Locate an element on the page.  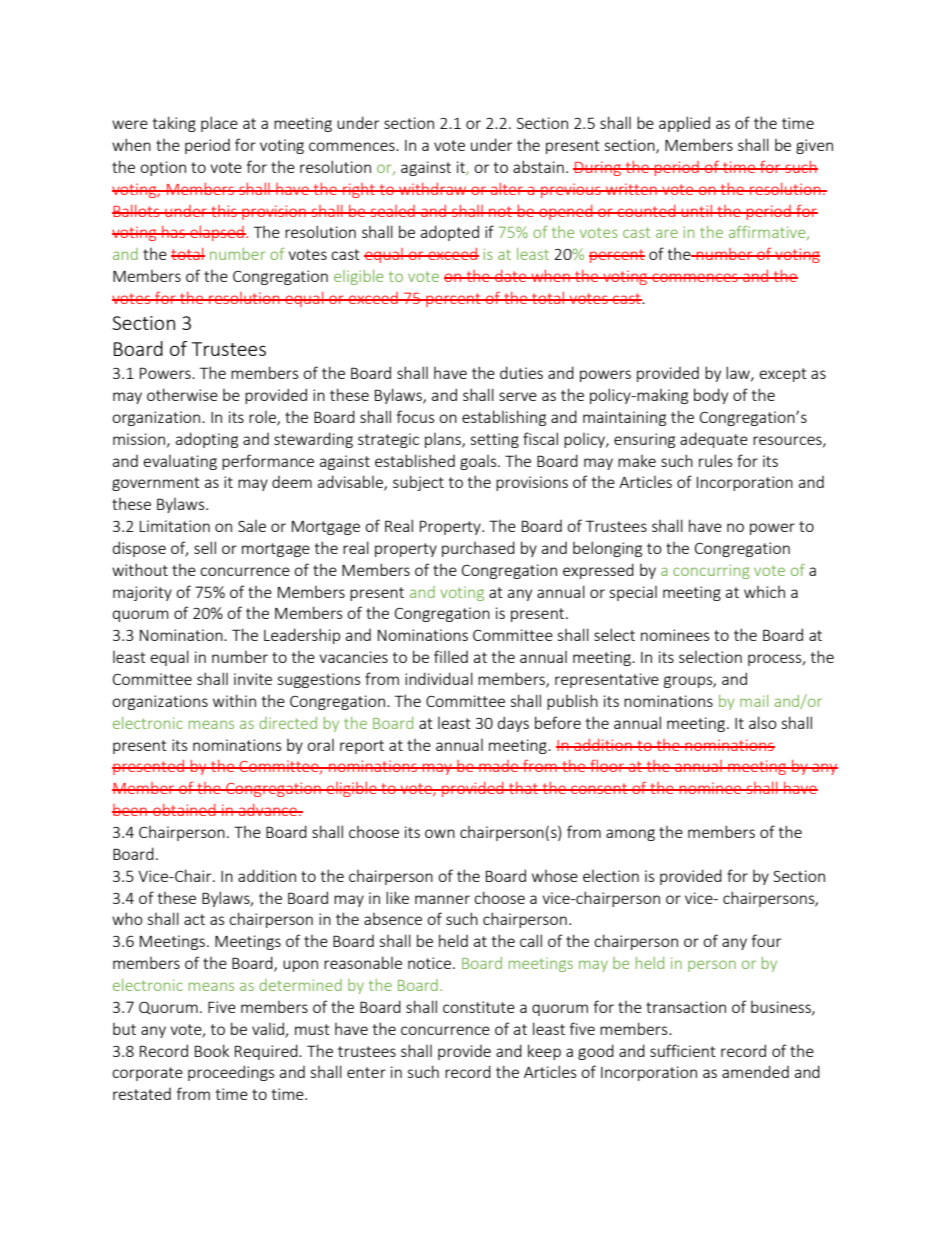
place is located at coordinates (219, 124).
